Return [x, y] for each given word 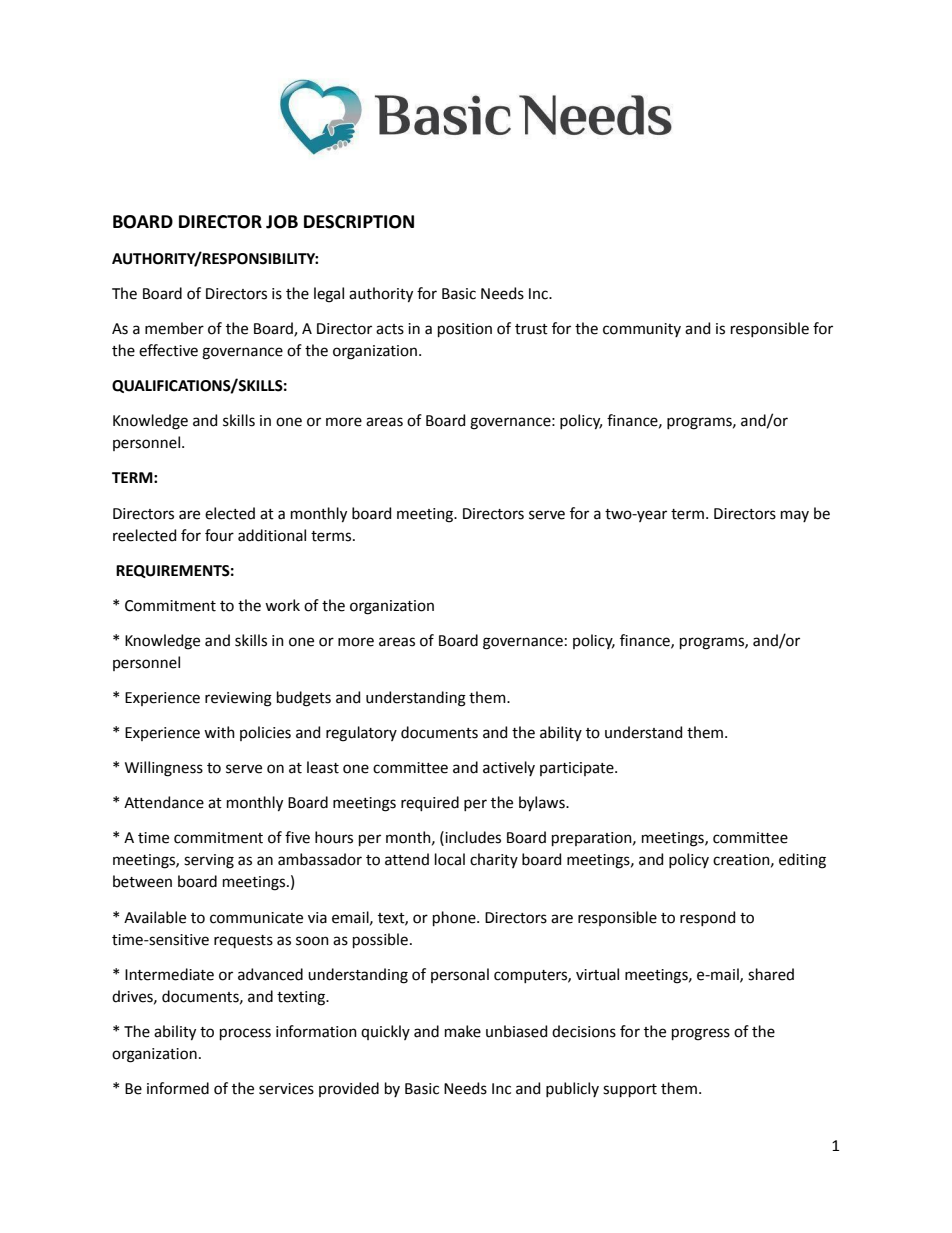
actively [509, 768]
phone [455, 918]
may [795, 516]
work [282, 605]
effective [168, 350]
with [219, 732]
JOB [282, 222]
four [219, 535]
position [465, 330]
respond [707, 918]
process [245, 1034]
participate [578, 769]
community [642, 330]
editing [802, 861]
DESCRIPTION [359, 222]
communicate [256, 918]
